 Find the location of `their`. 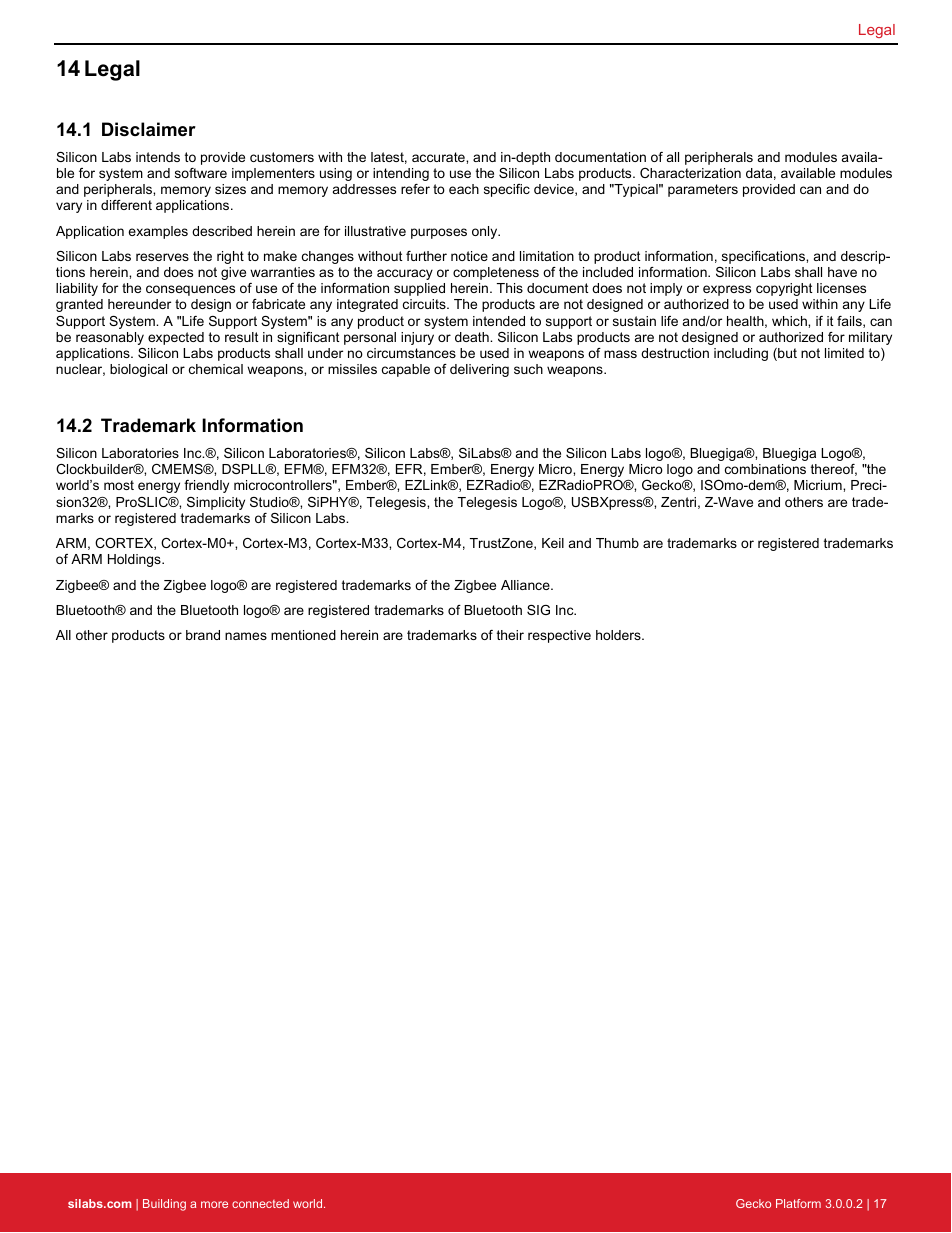

their is located at coordinates (510, 635).
